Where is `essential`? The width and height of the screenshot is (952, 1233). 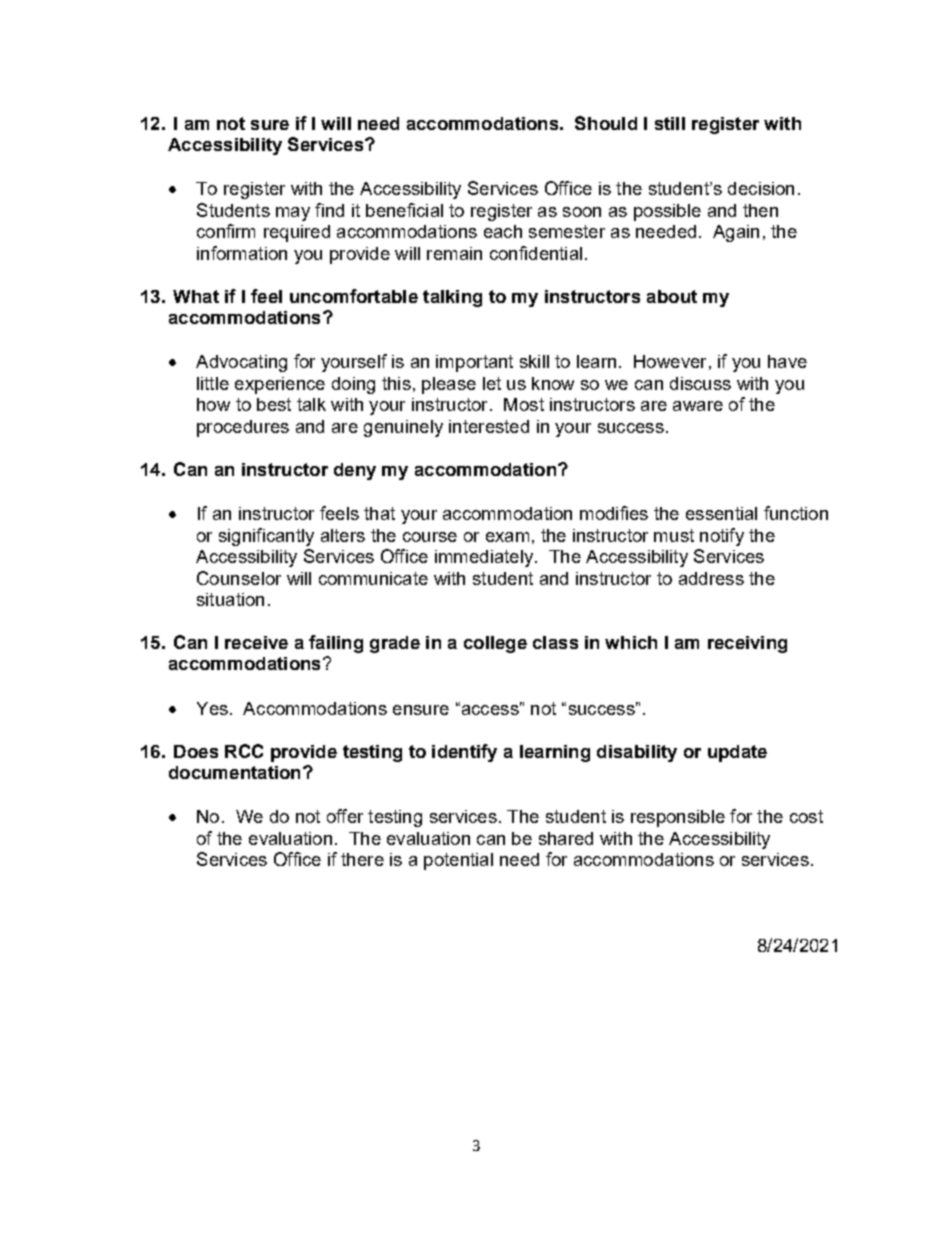
essential is located at coordinates (721, 513).
